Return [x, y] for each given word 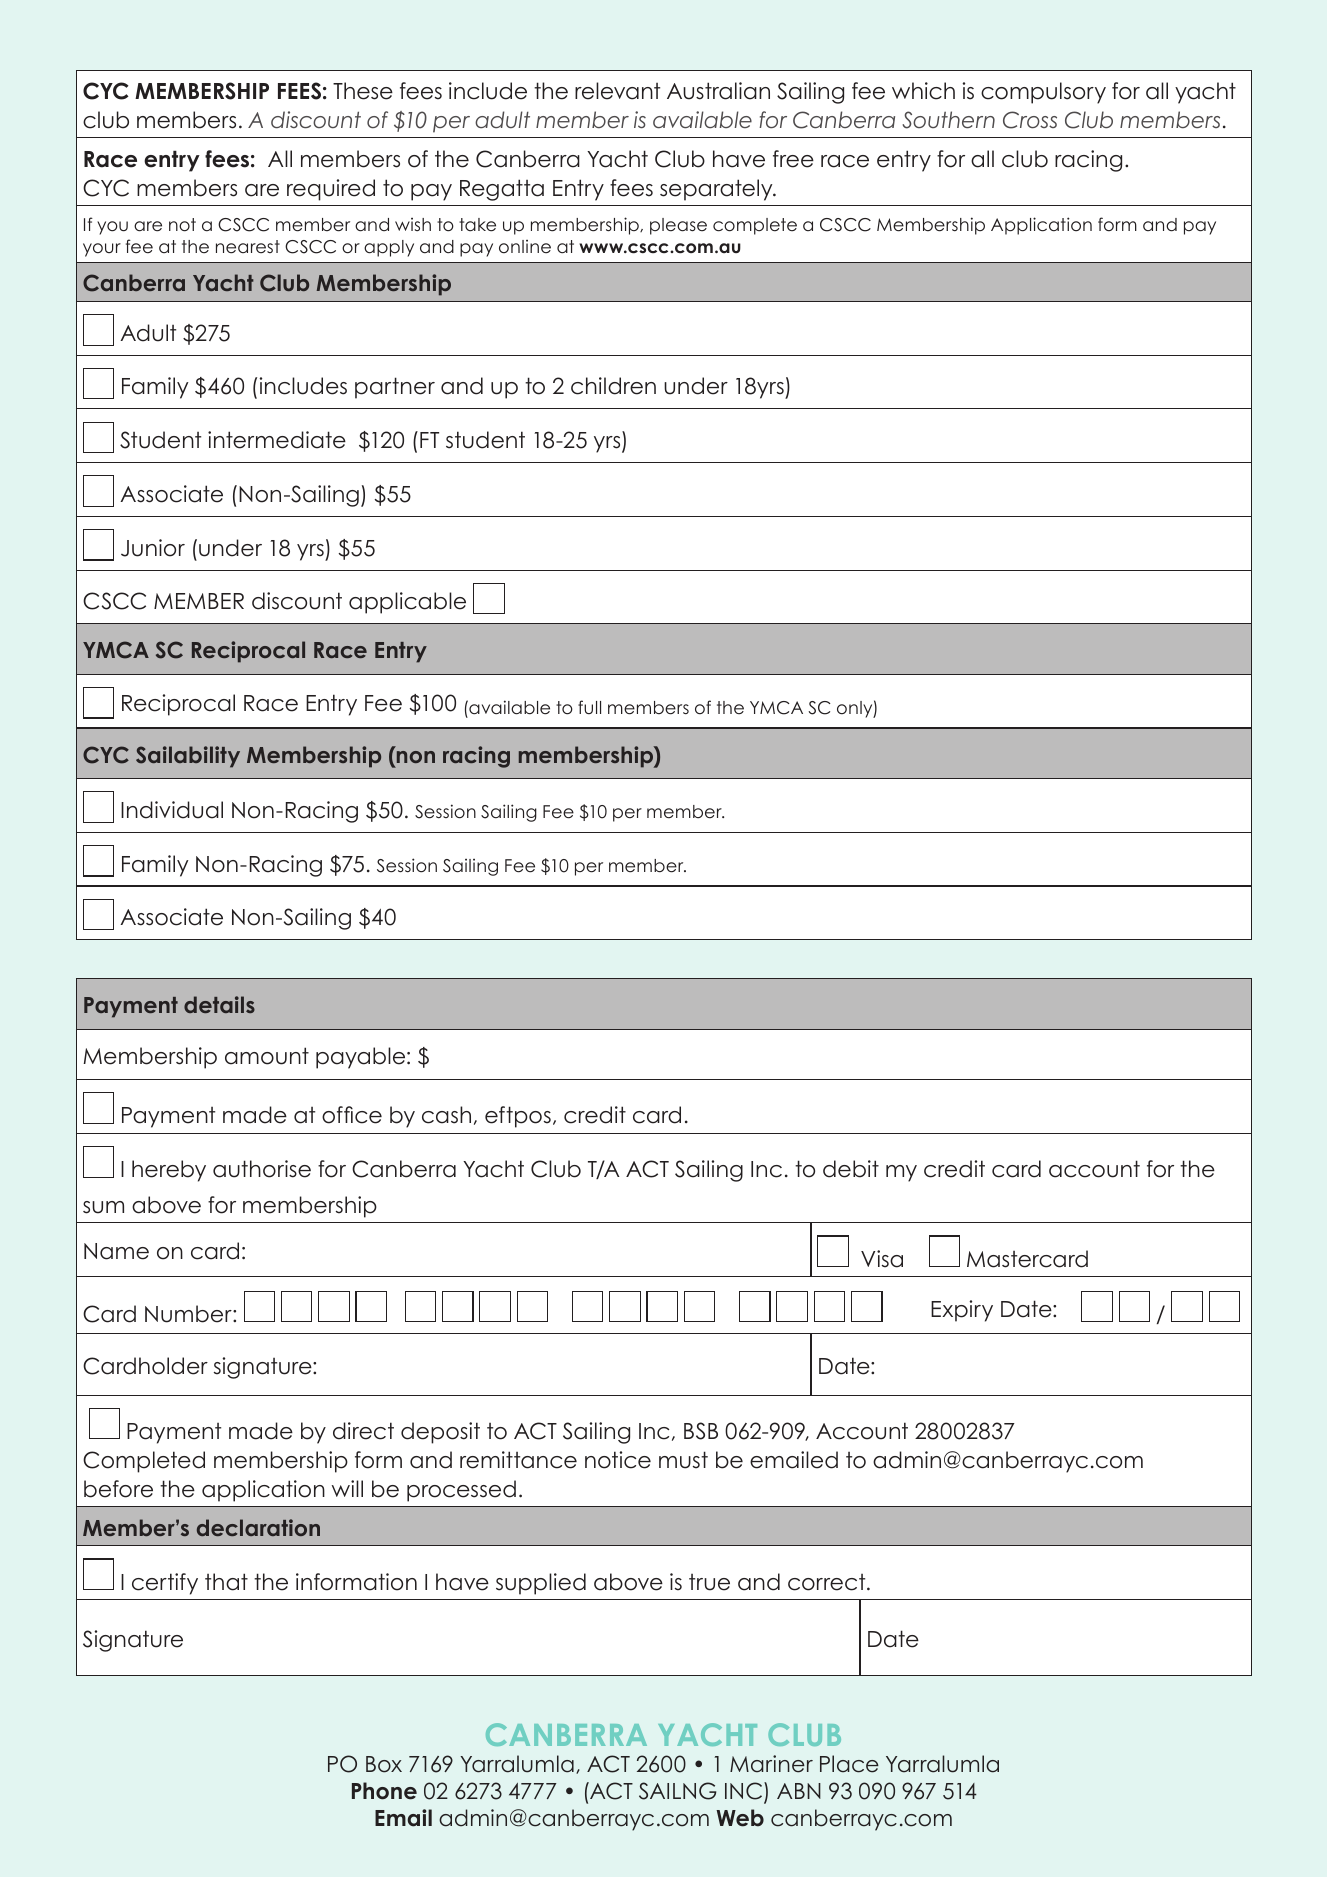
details [219, 1004]
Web [740, 1818]
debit [851, 1169]
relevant [617, 91]
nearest [248, 247]
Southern [948, 120]
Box [384, 1764]
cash [446, 1115]
